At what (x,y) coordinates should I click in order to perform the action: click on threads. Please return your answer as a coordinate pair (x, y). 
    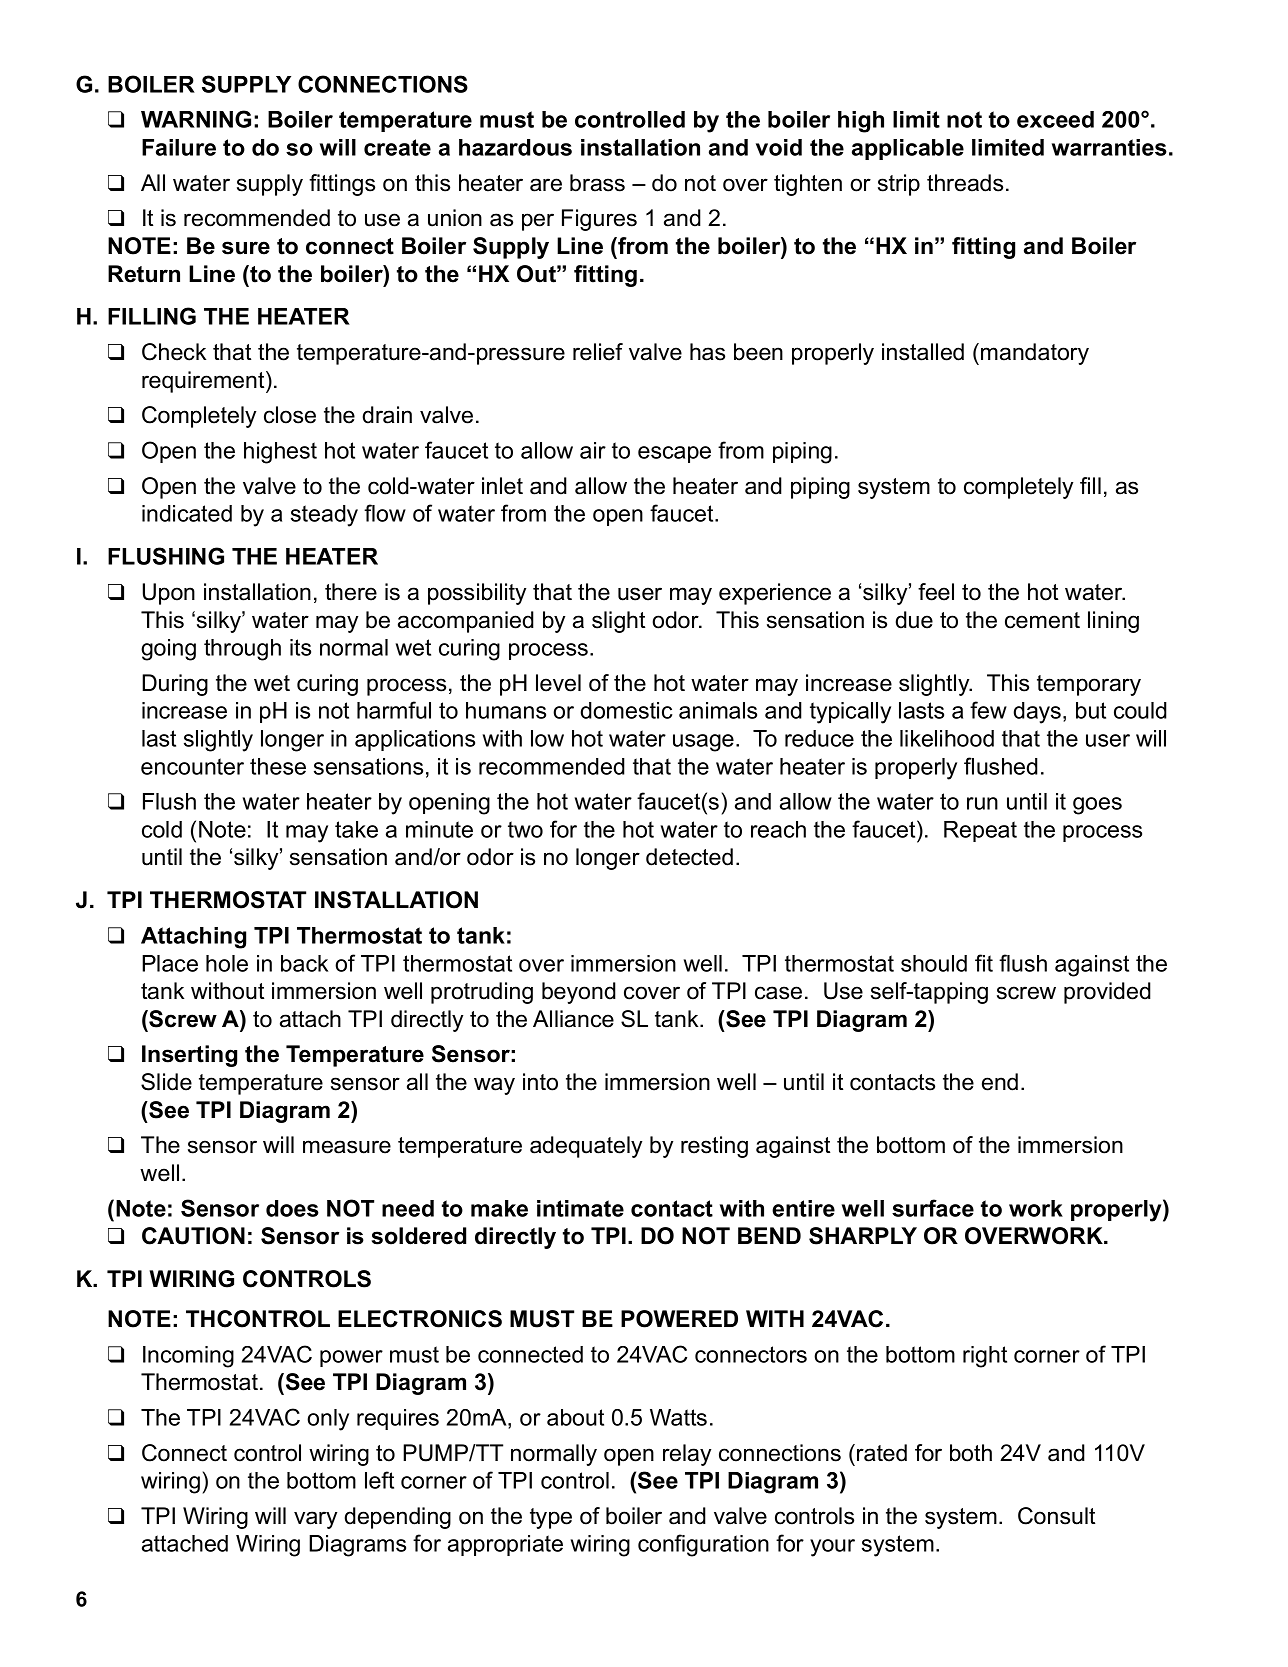
    Looking at the image, I should click on (965, 183).
